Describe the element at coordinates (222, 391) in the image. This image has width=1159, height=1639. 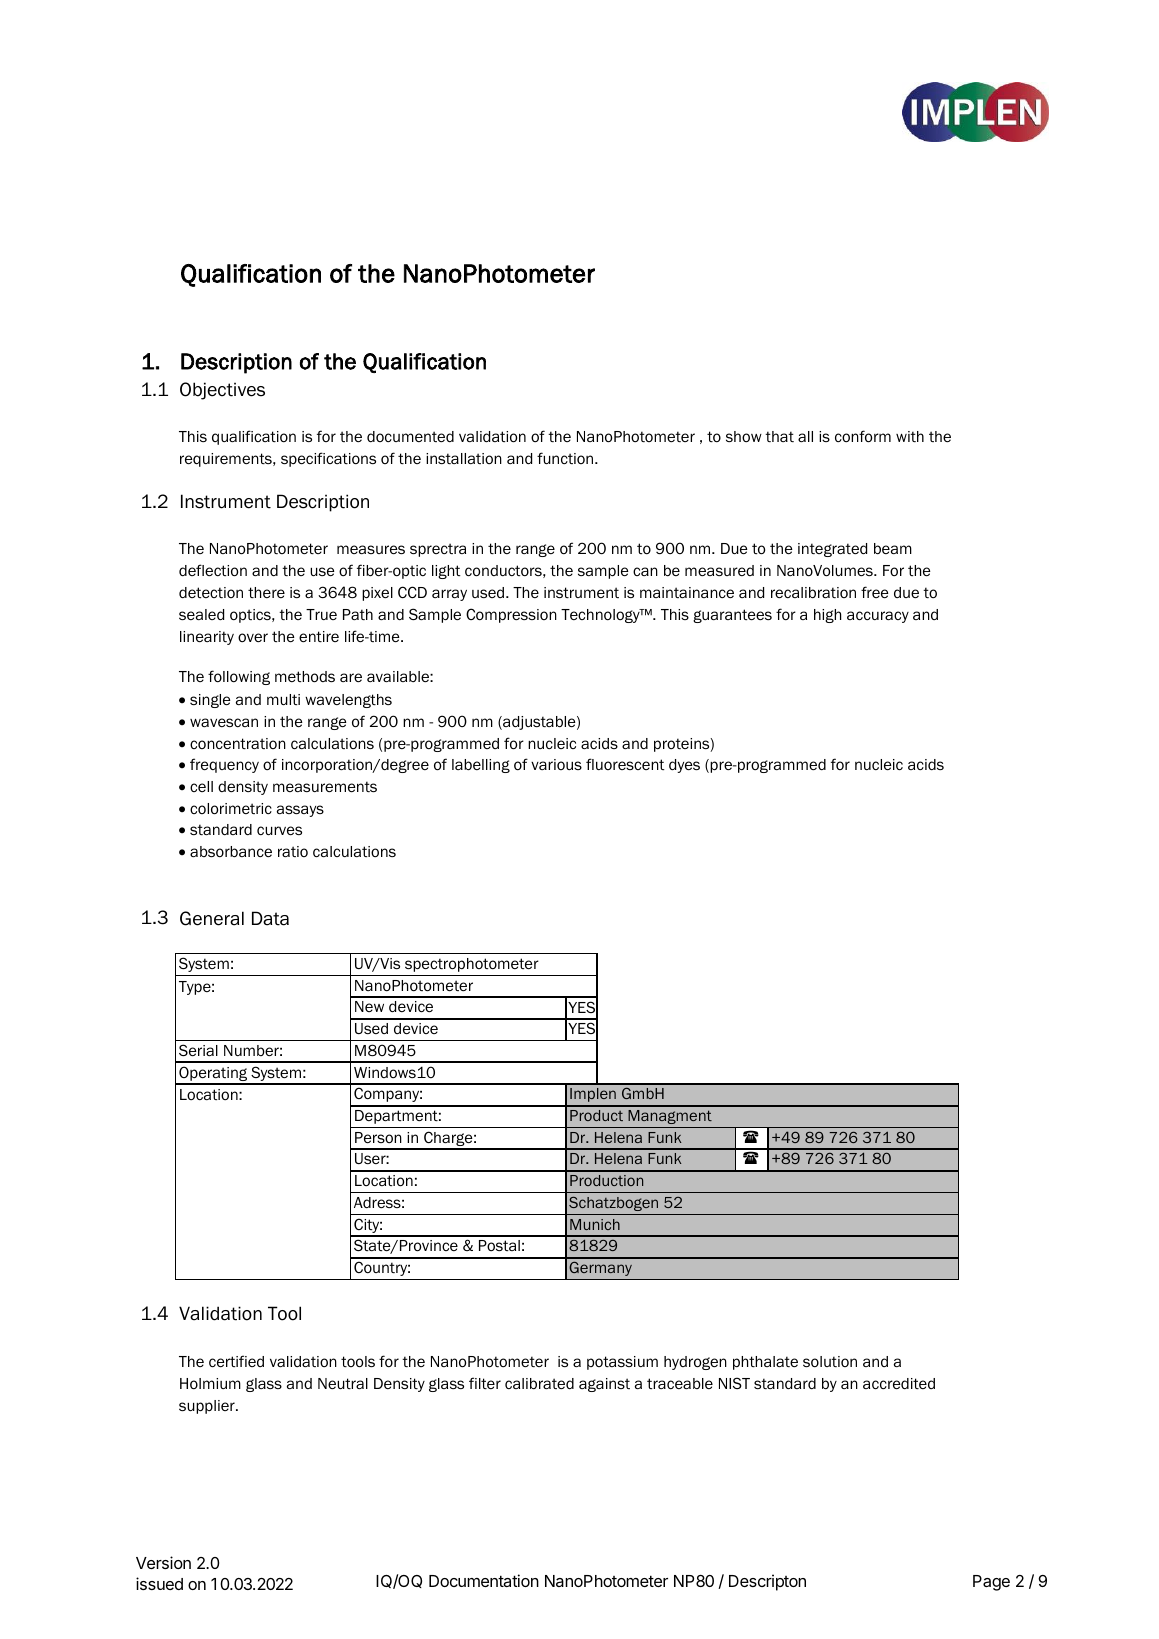
I see `Objectives` at that location.
